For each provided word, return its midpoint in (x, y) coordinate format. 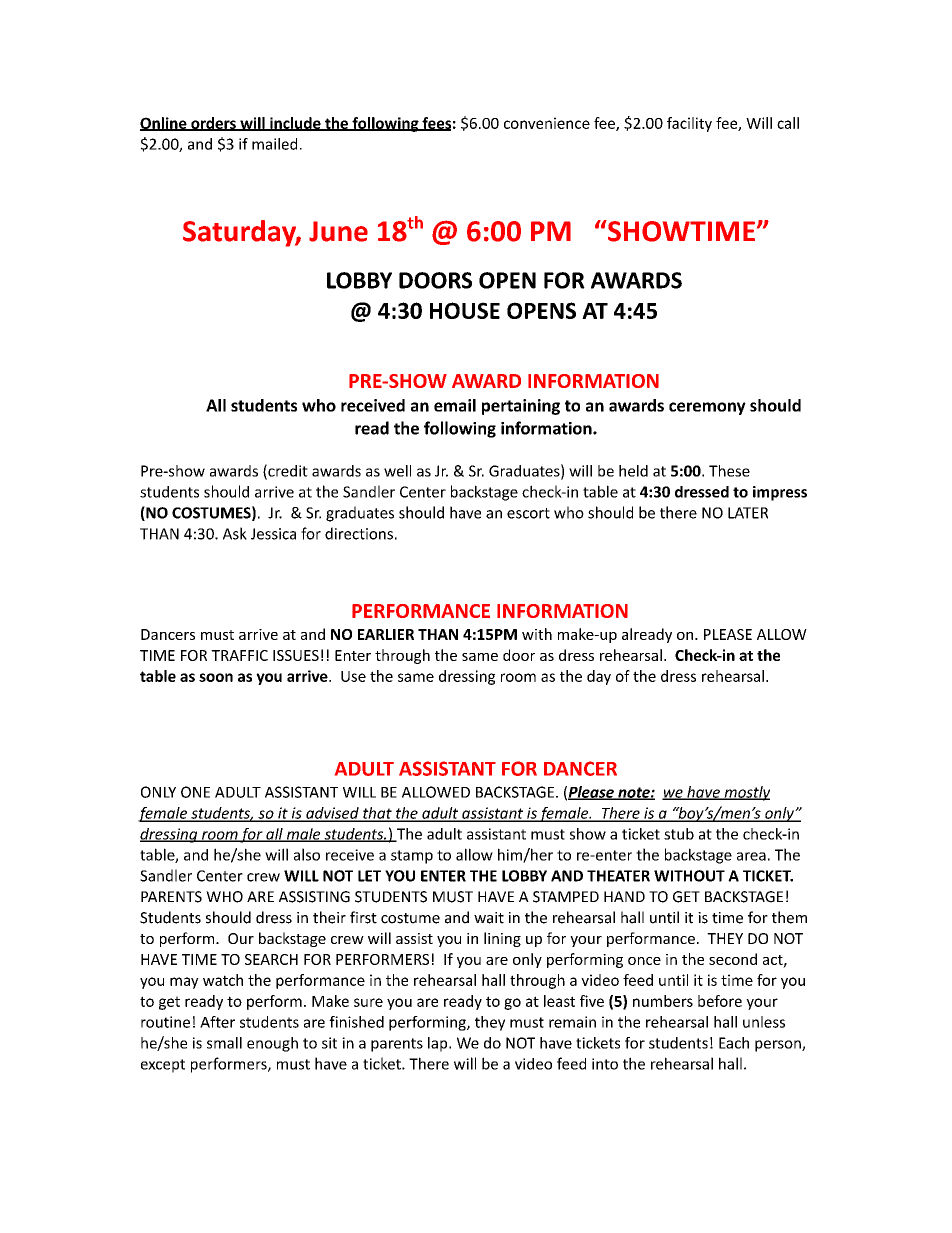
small (224, 1043)
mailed (274, 144)
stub (679, 834)
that (377, 814)
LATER (748, 513)
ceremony (707, 408)
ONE (195, 792)
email (455, 405)
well (397, 471)
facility (689, 124)
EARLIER (386, 634)
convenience (547, 123)
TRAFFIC (239, 655)
